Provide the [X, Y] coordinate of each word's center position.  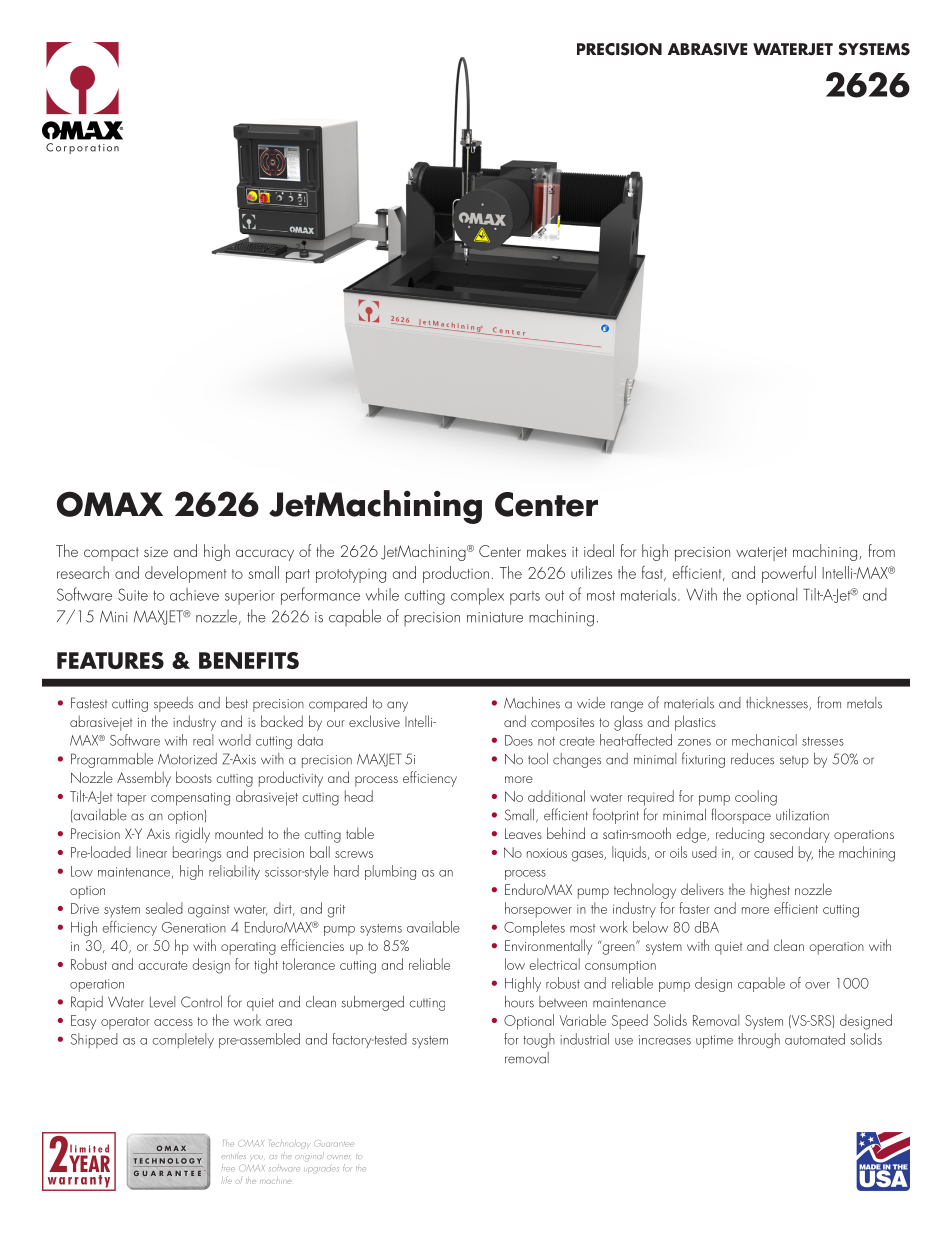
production [456, 574]
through [759, 1040]
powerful [789, 574]
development [185, 574]
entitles [234, 1156]
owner [338, 1157]
